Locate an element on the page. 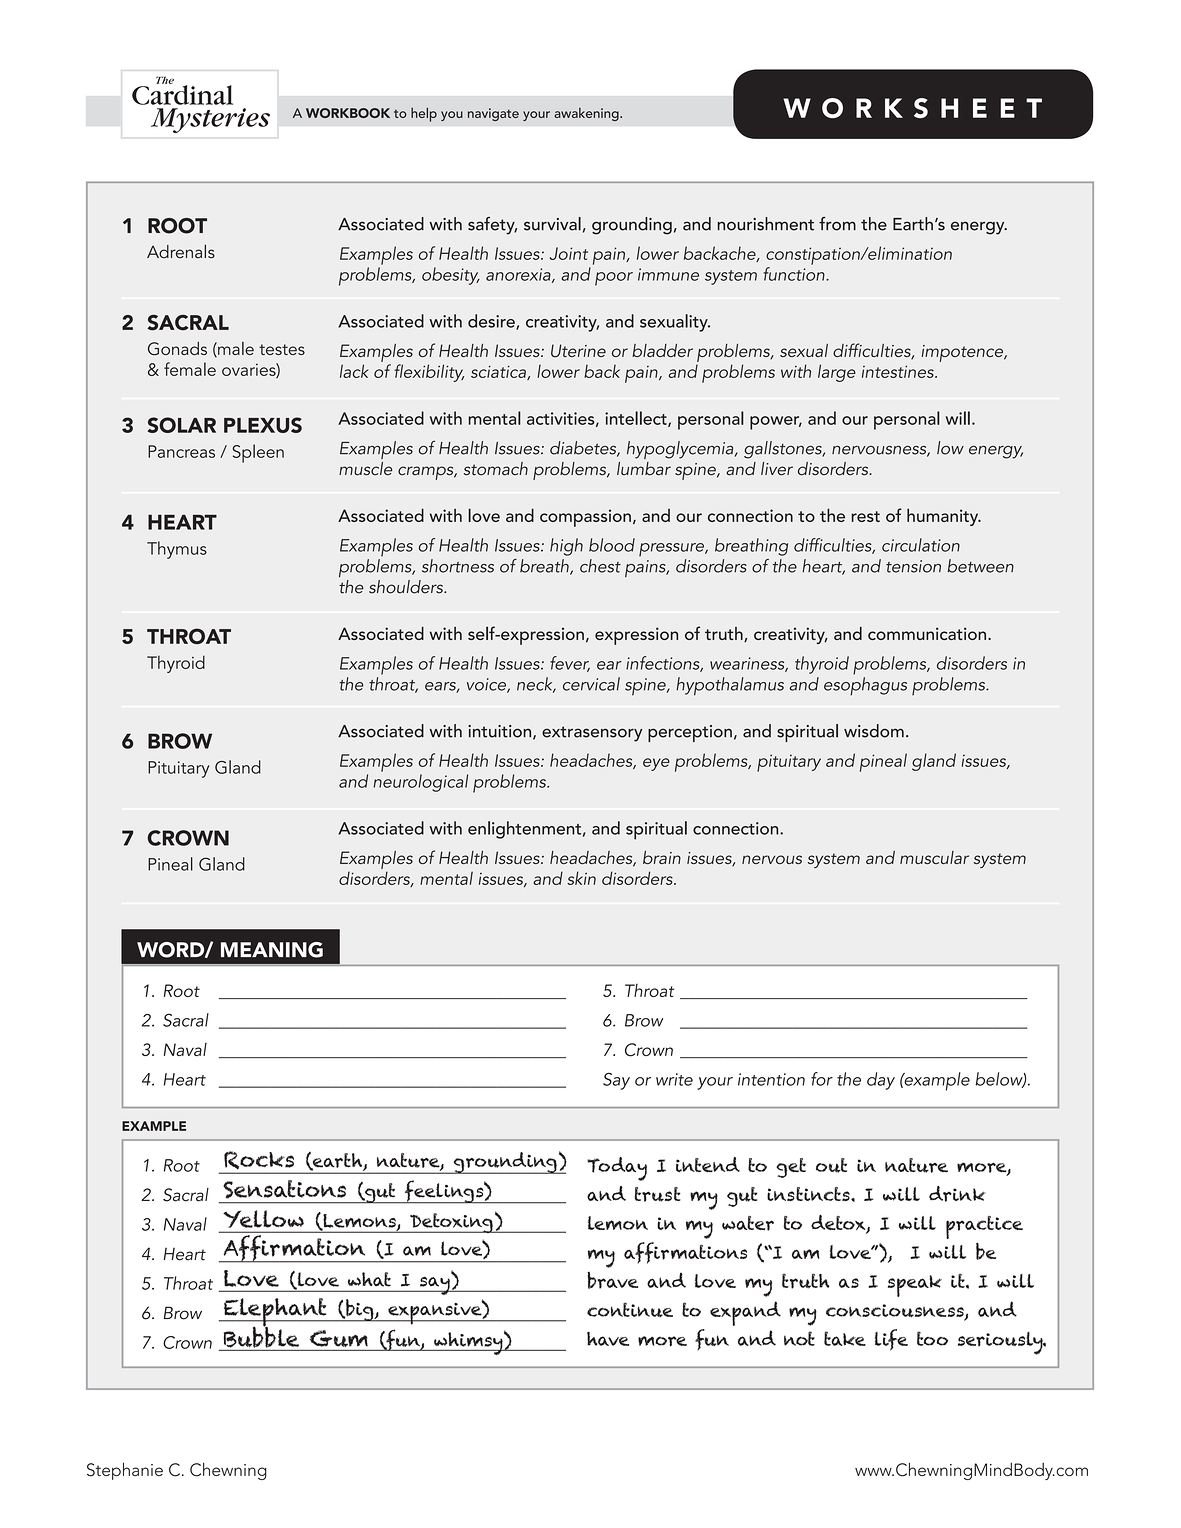 This document has height=1528, width=1181. extrasensory is located at coordinates (592, 734).
